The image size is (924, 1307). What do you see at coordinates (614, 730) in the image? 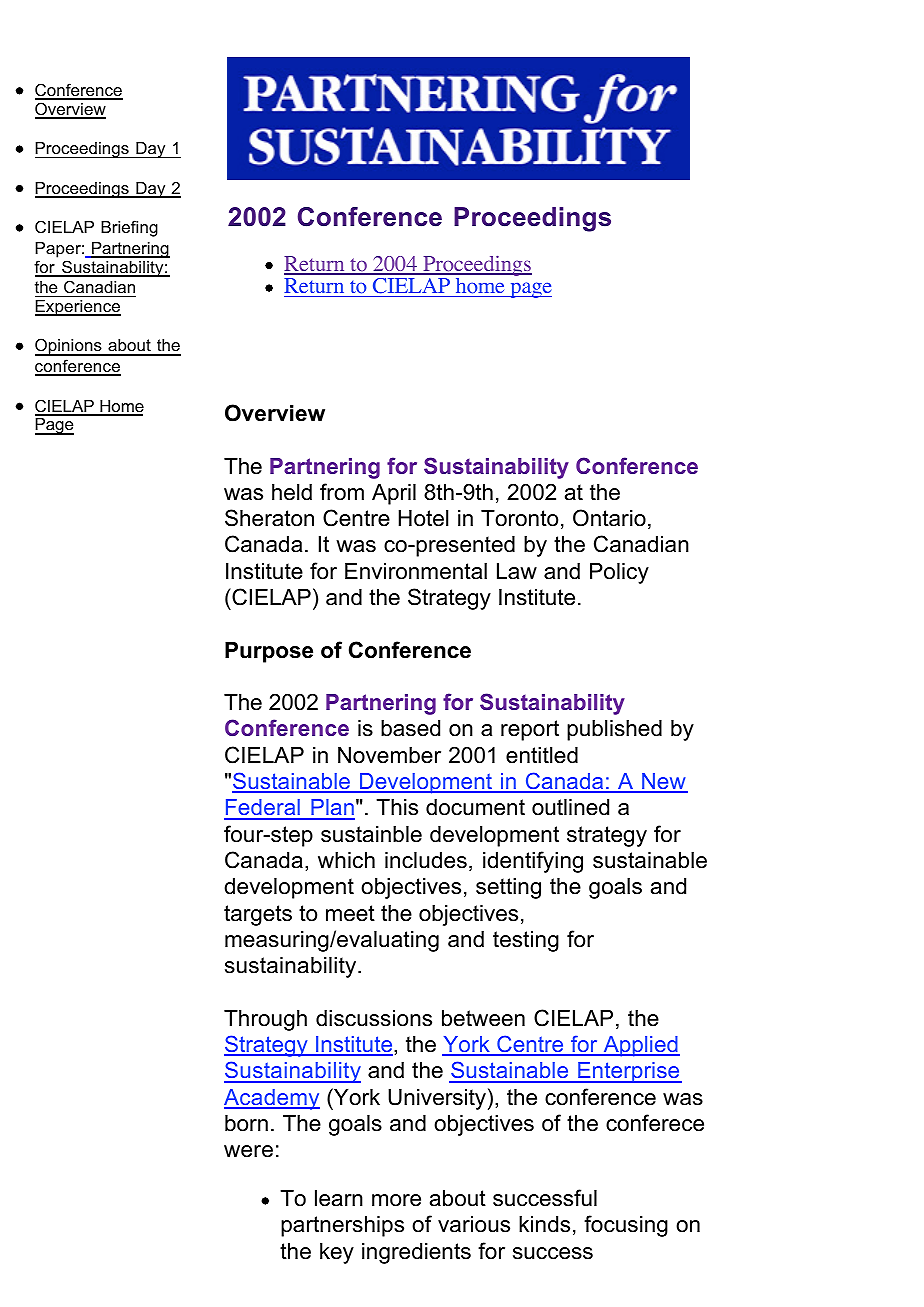
I see `published` at bounding box center [614, 730].
